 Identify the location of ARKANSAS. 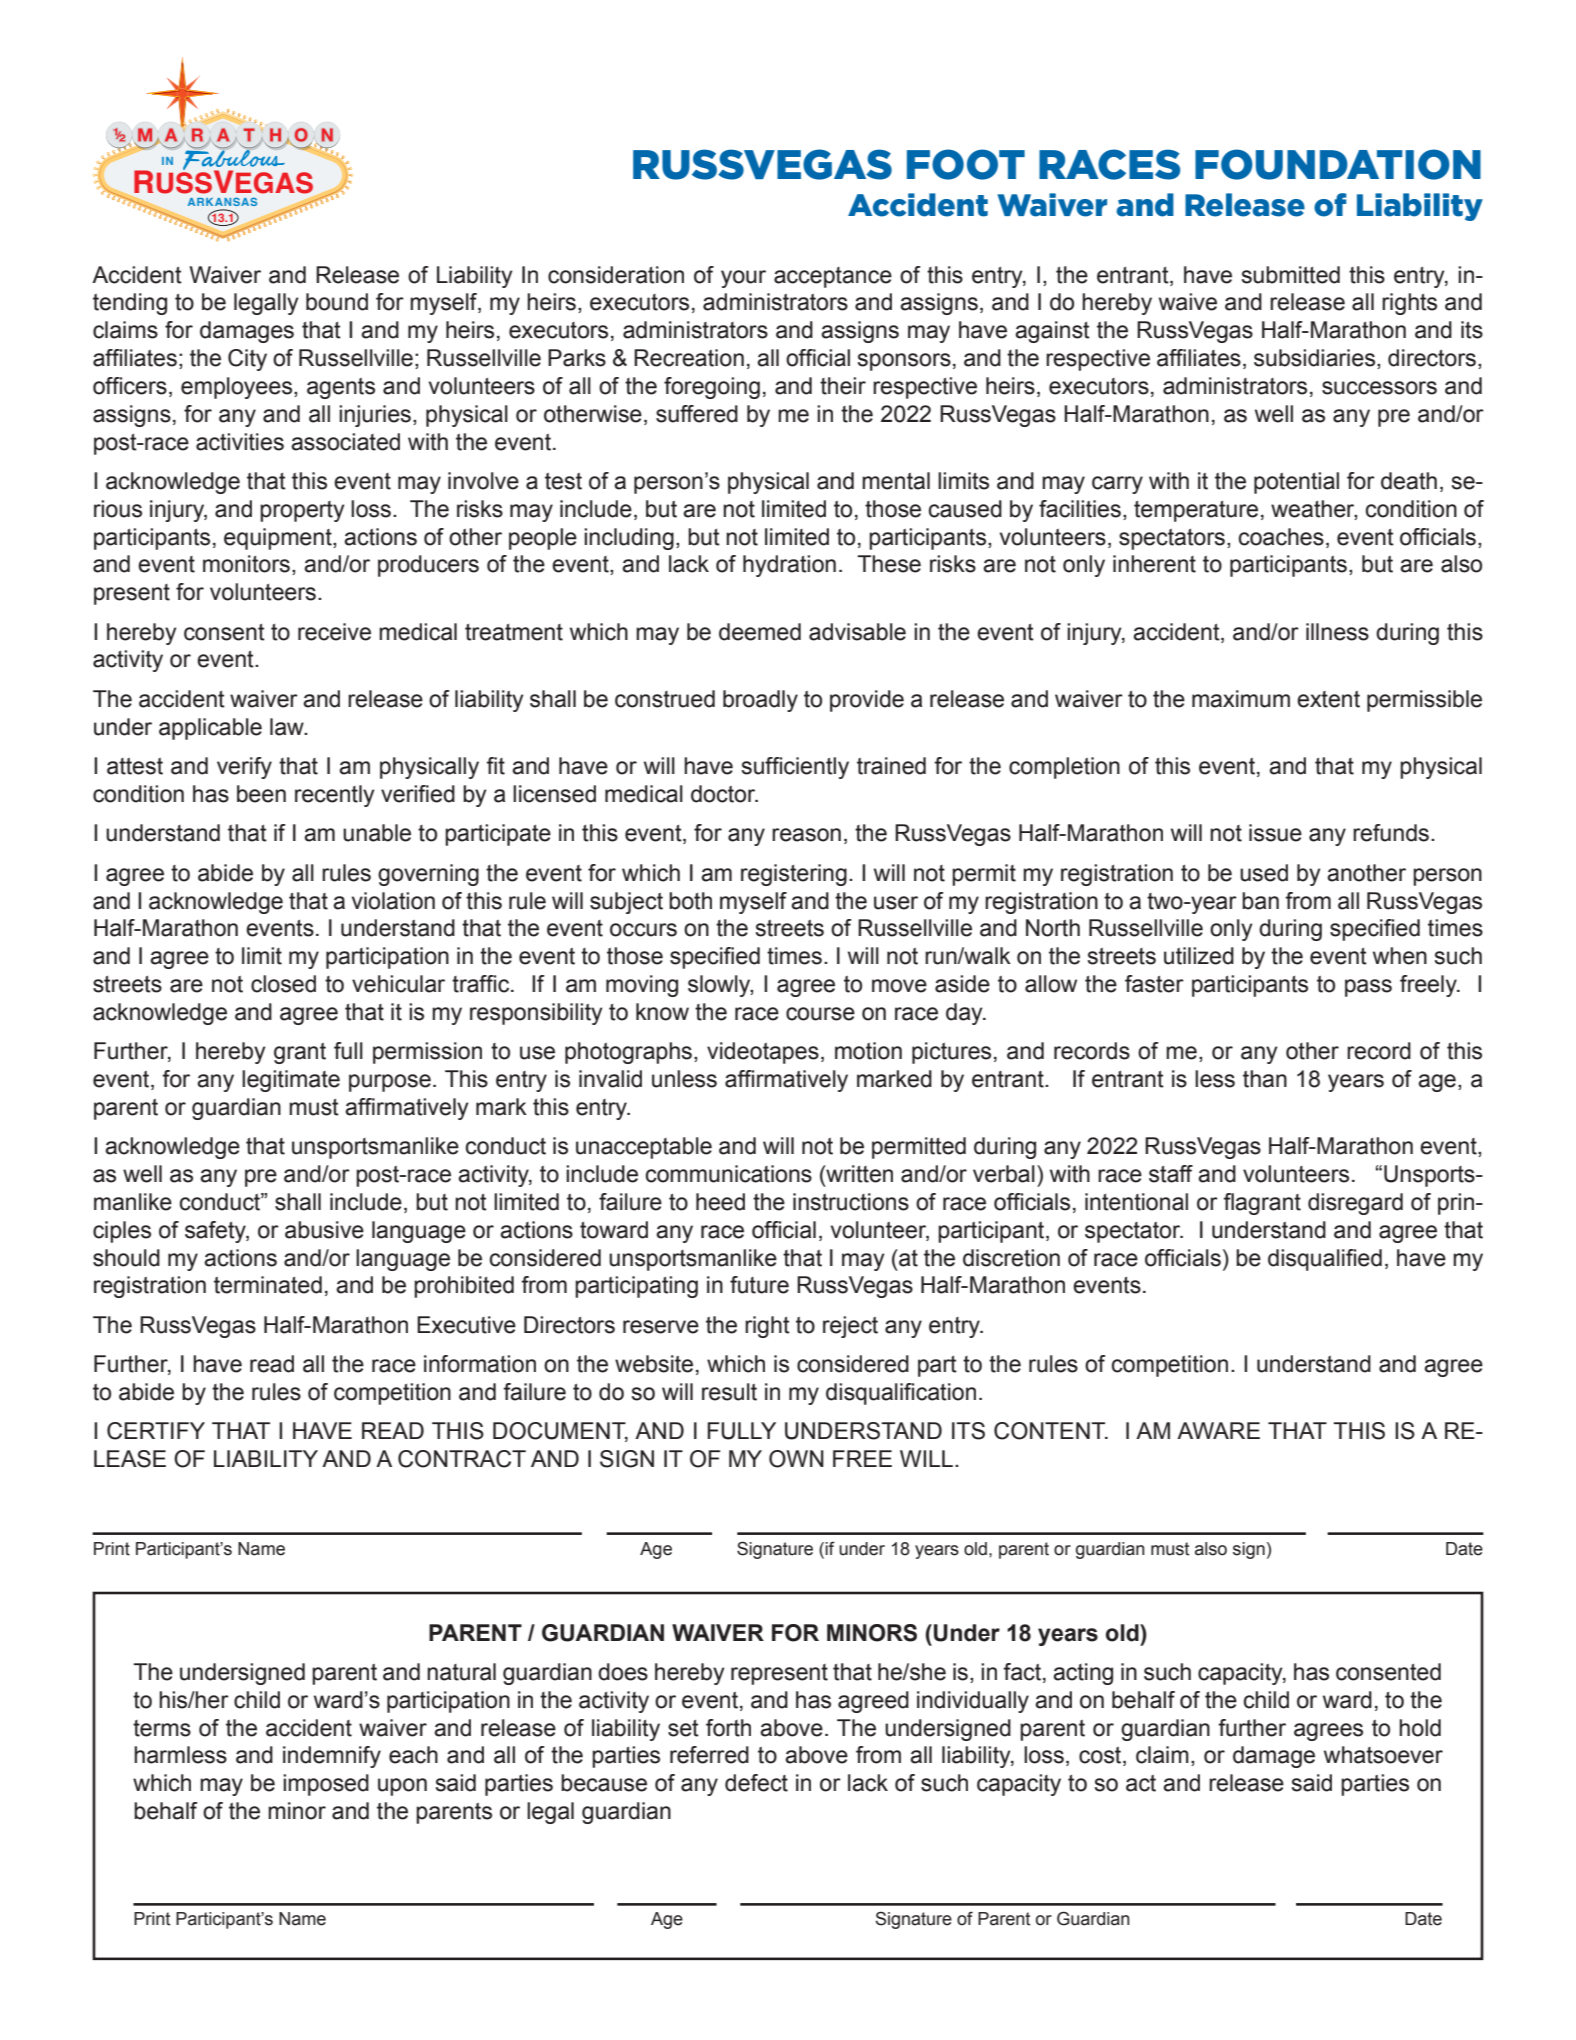
(222, 201).
